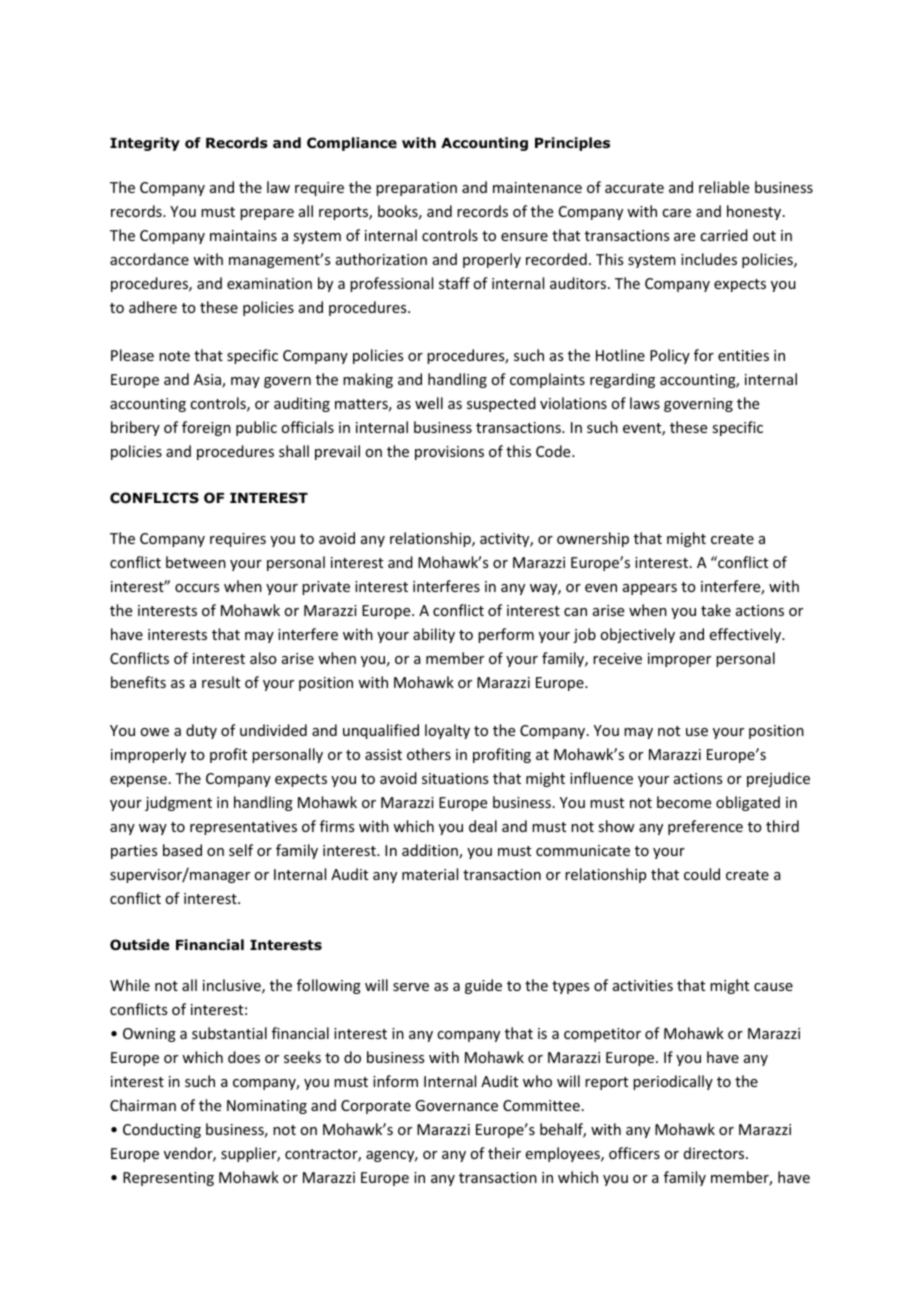 This image has height=1308, width=924. What do you see at coordinates (174, 356) in the image?
I see `note` at bounding box center [174, 356].
